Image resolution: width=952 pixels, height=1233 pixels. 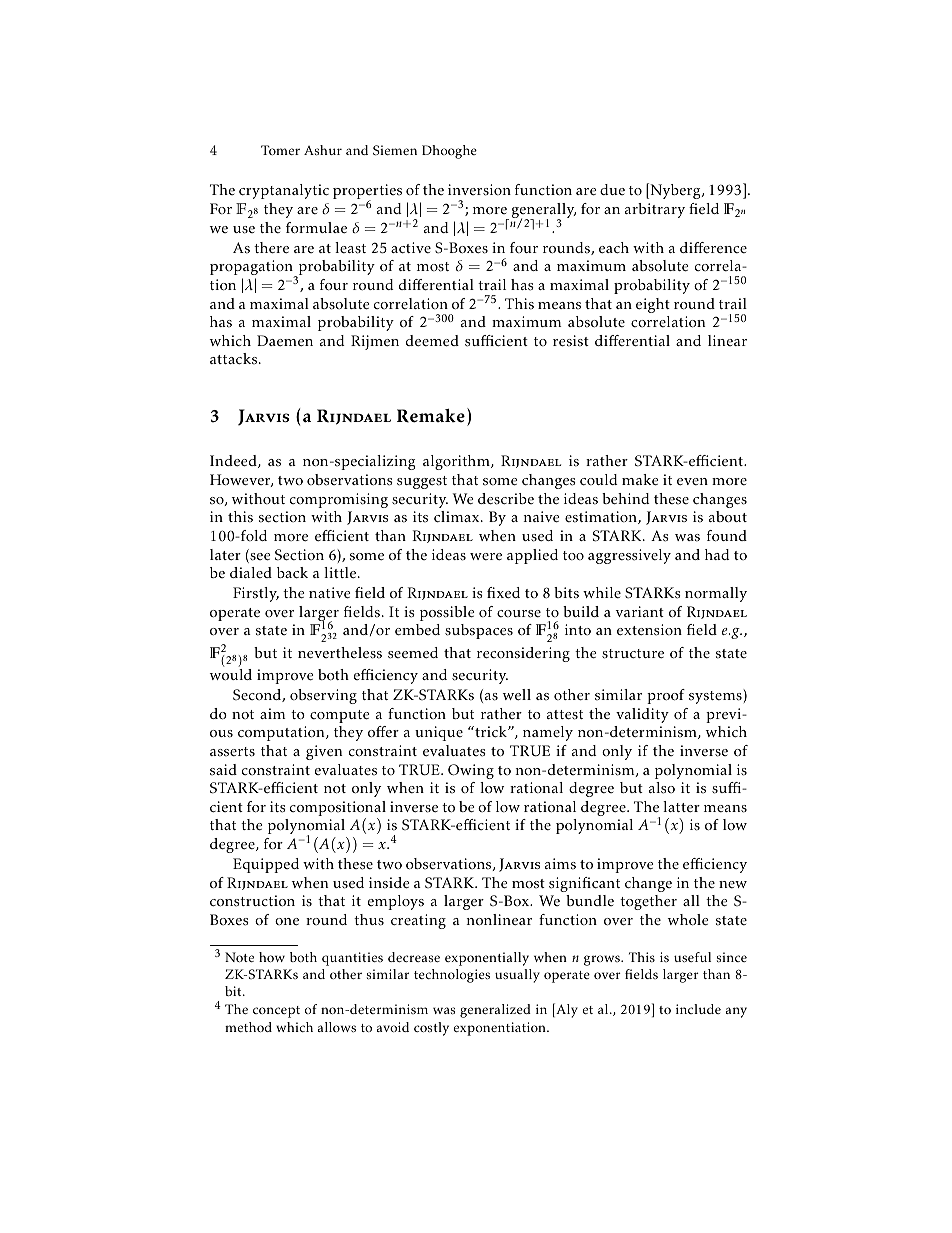 What do you see at coordinates (655, 210) in the screenshot?
I see `arbitrary` at bounding box center [655, 210].
